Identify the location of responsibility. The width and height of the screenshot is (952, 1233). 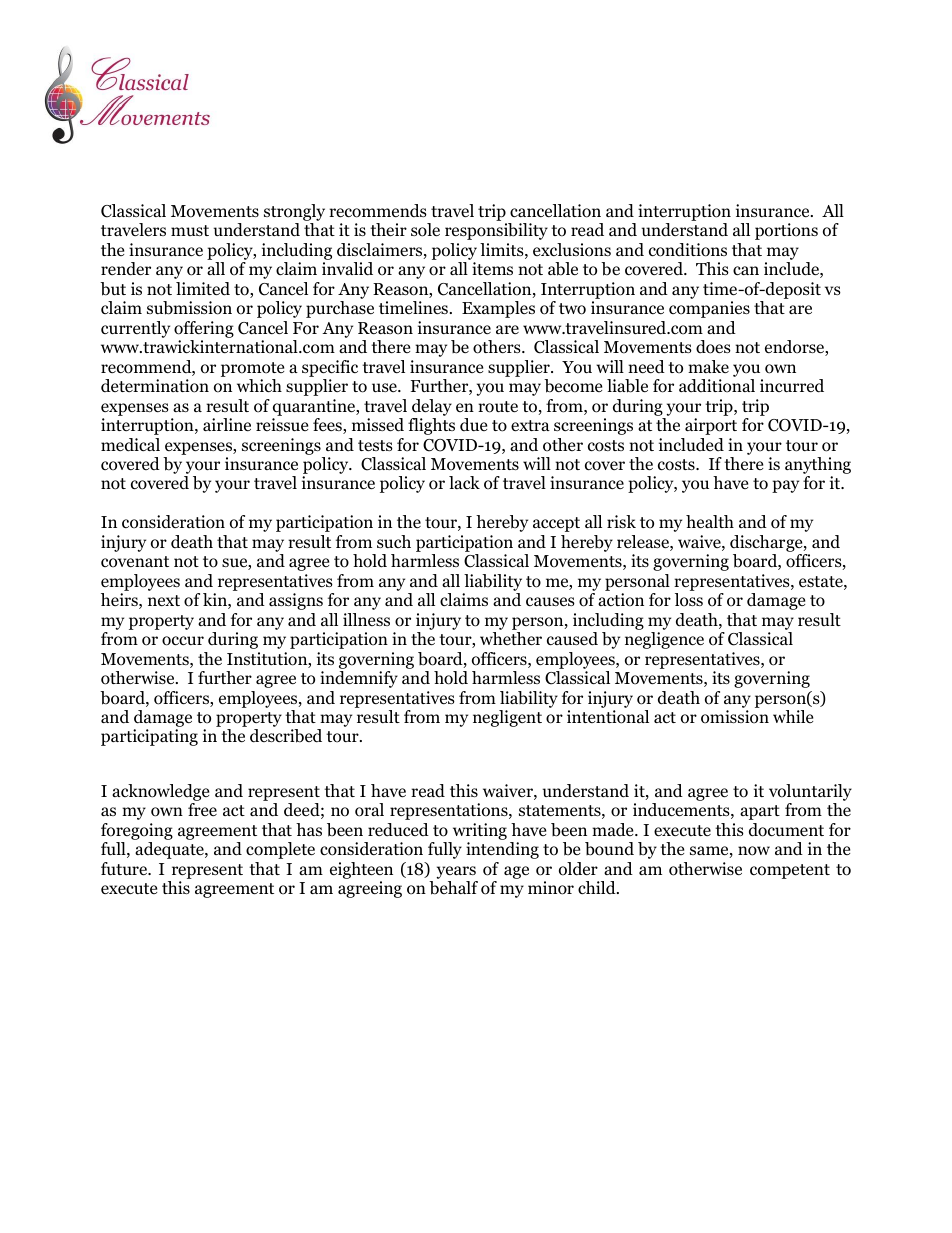
(496, 231).
